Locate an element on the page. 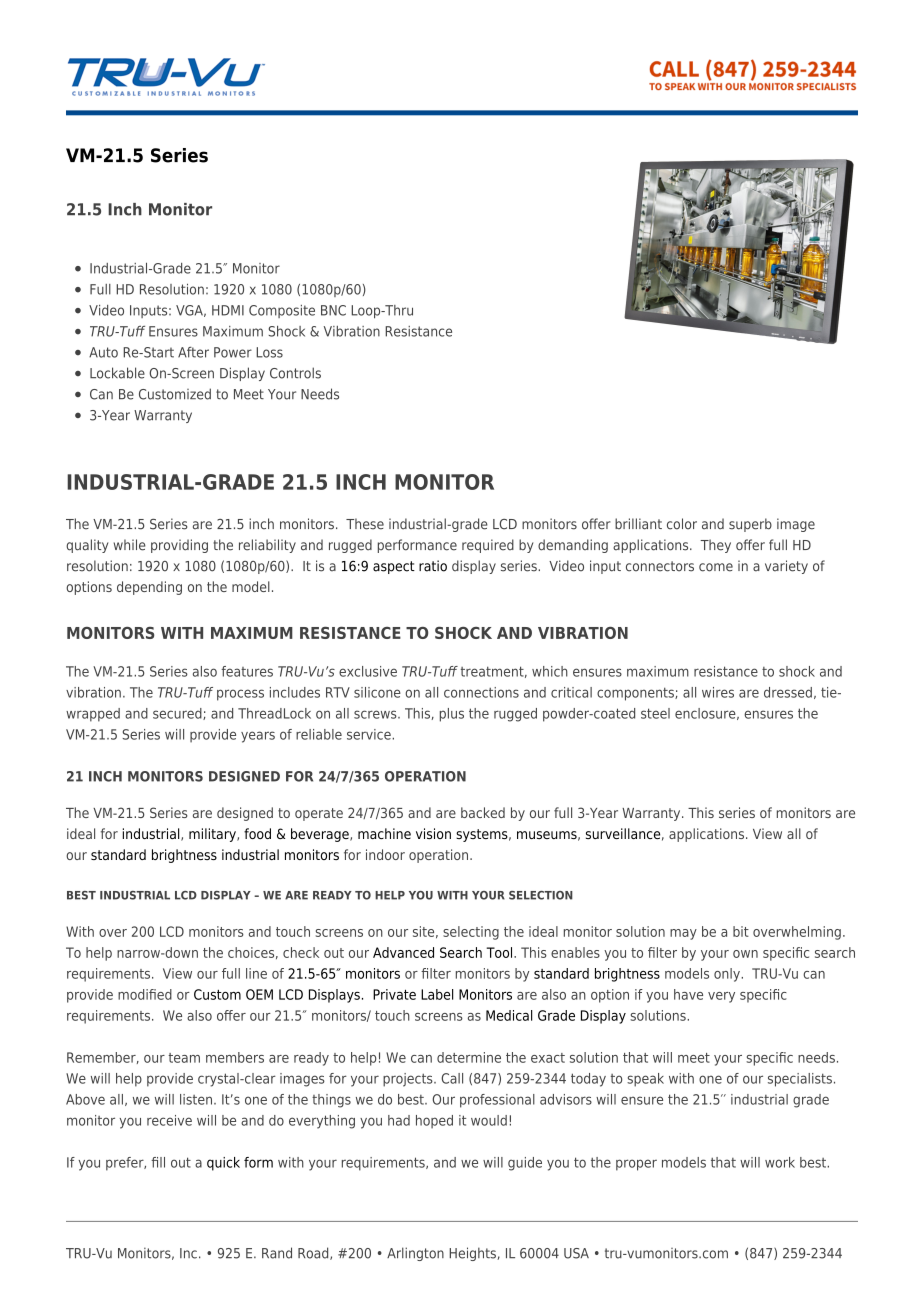 The width and height of the page is (924, 1308). providing is located at coordinates (179, 546).
